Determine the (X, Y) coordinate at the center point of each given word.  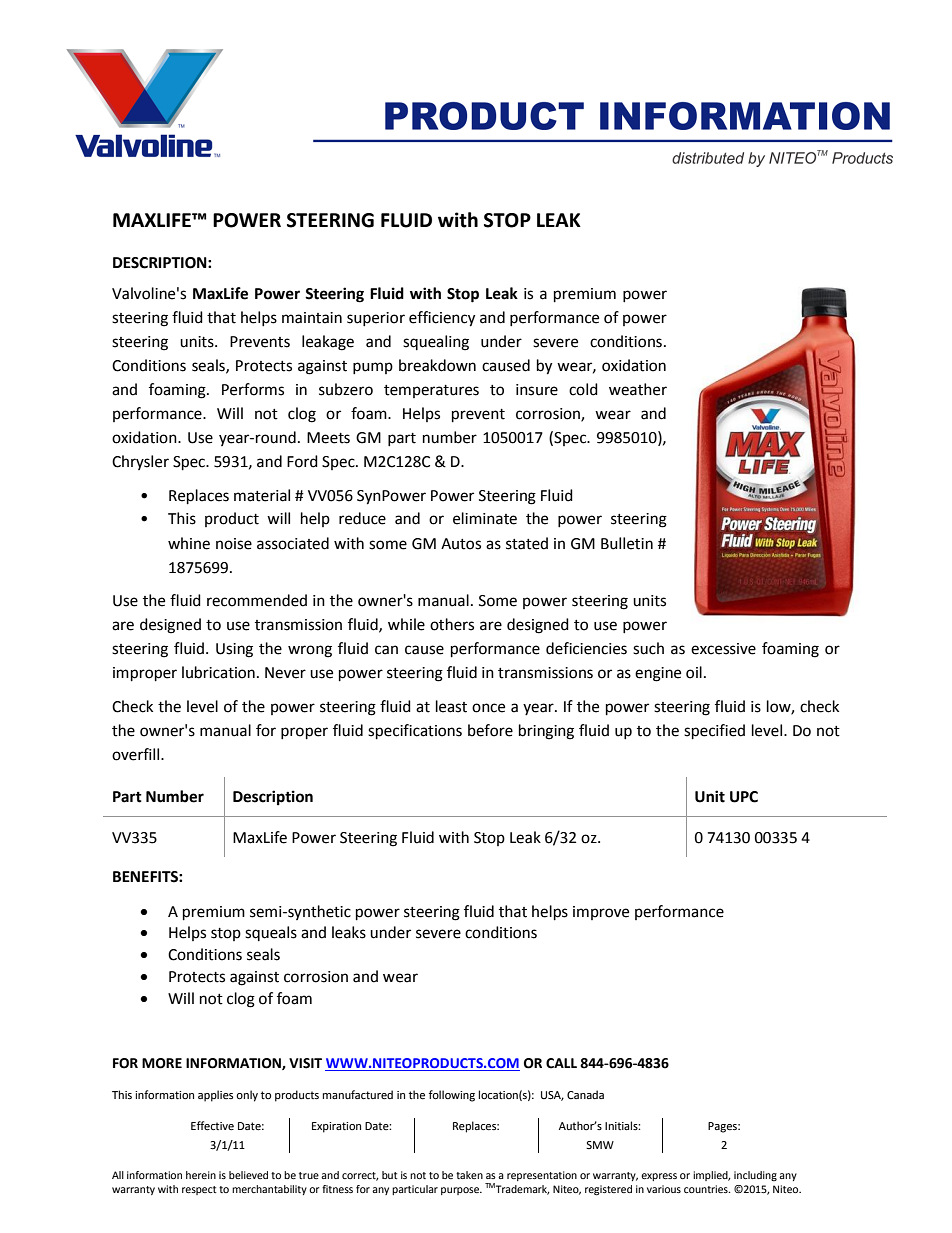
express (659, 1177)
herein (201, 1175)
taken (469, 1175)
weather (638, 389)
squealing (436, 343)
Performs (253, 389)
